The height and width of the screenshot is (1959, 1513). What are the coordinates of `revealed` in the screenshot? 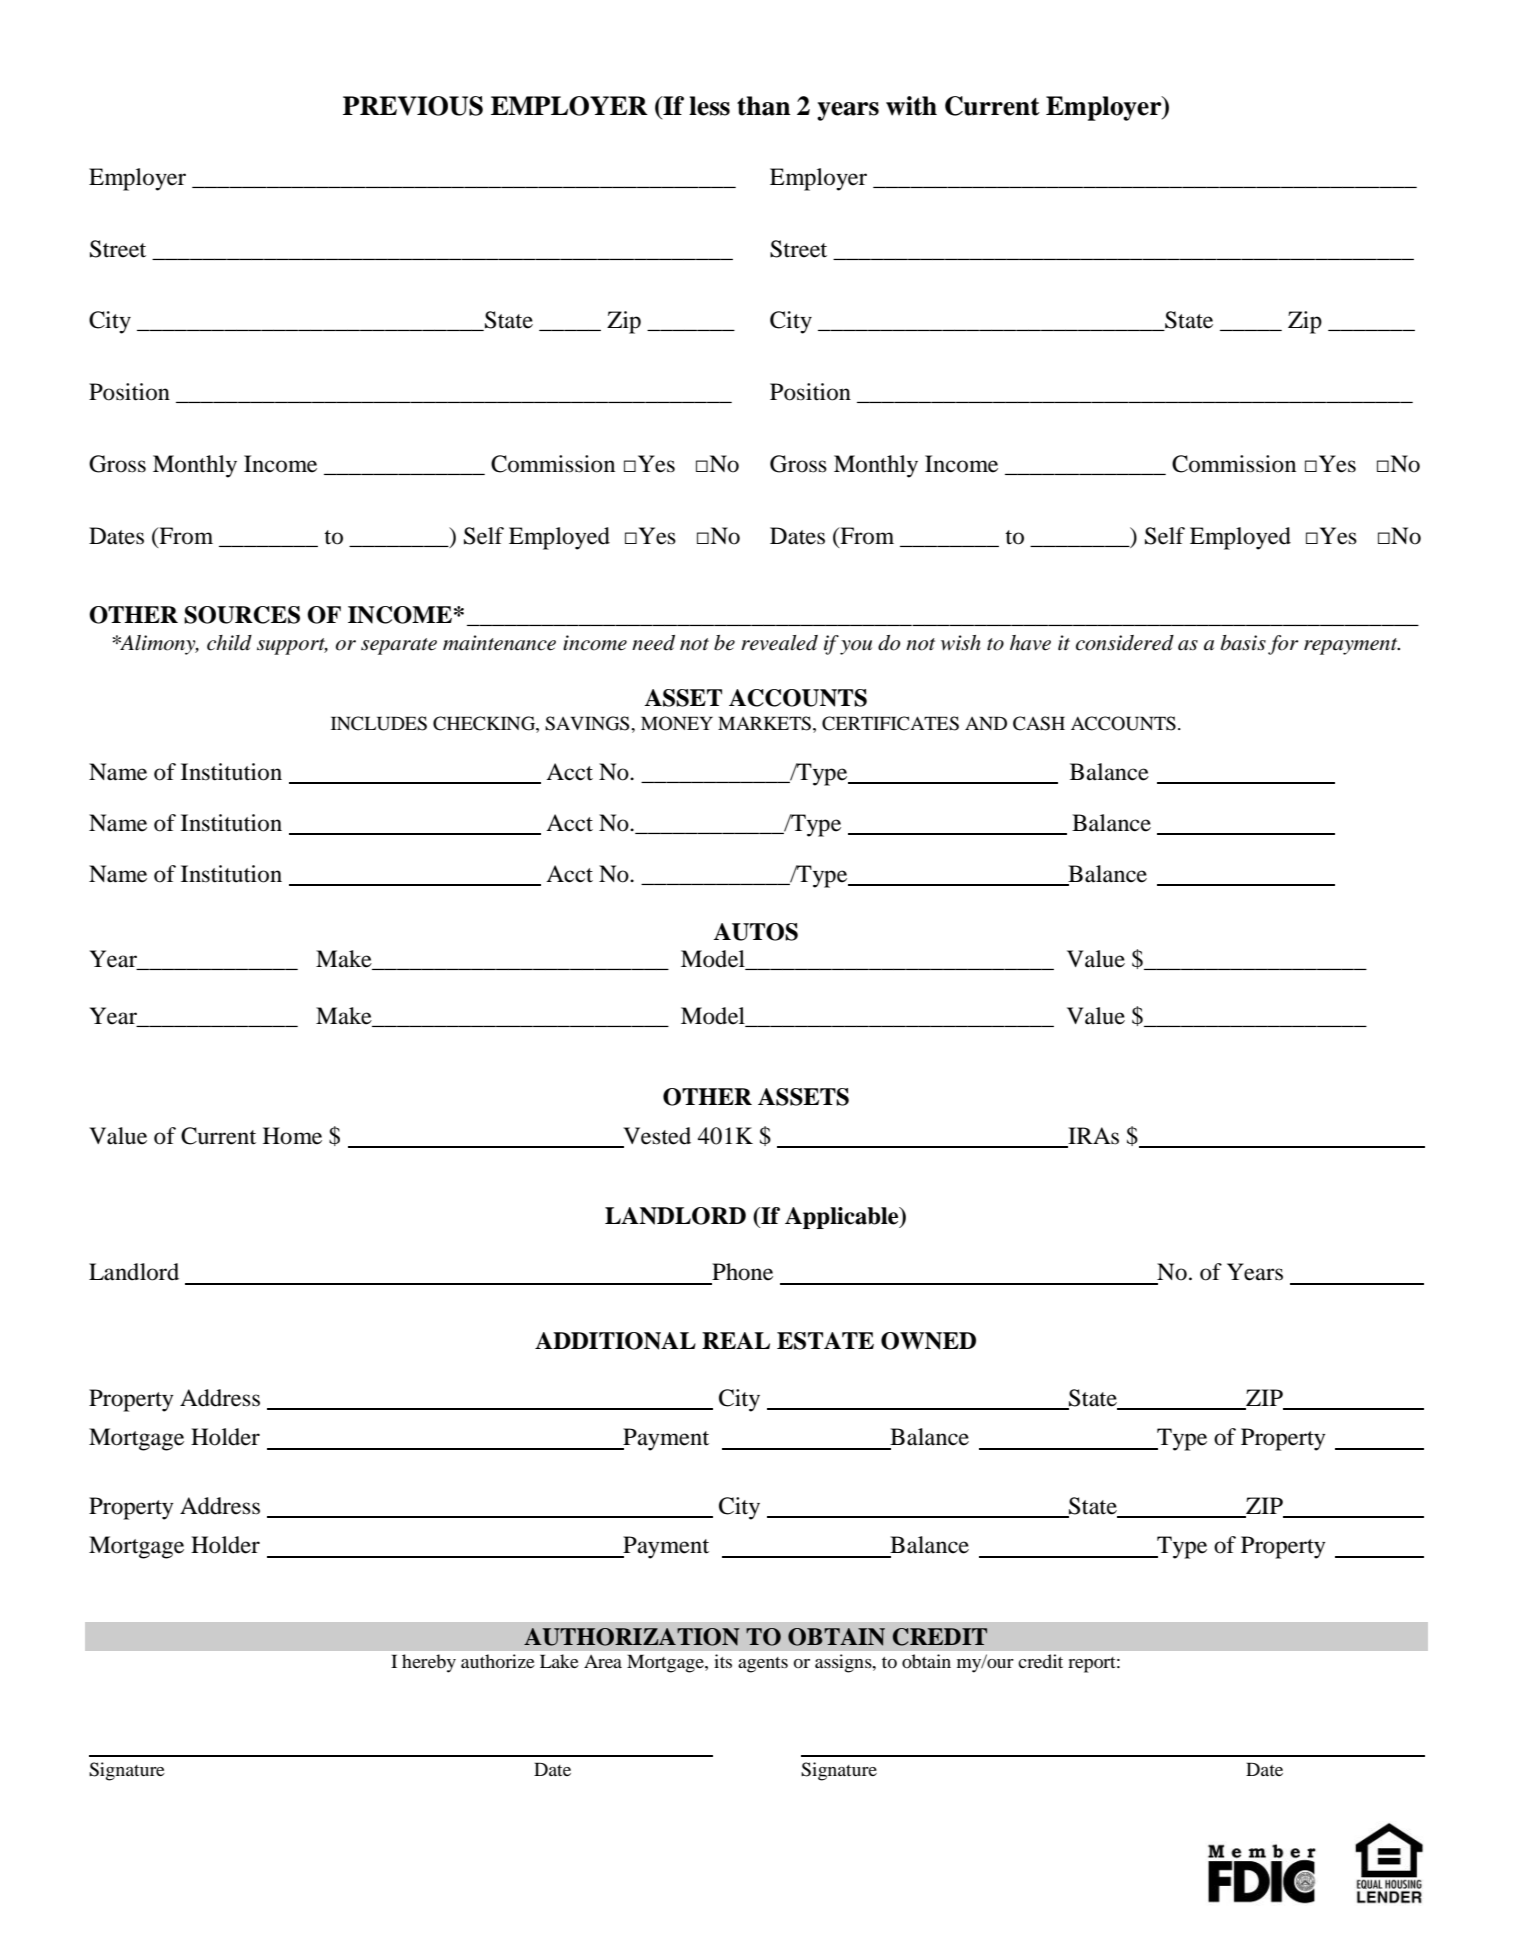 It's located at (779, 643).
